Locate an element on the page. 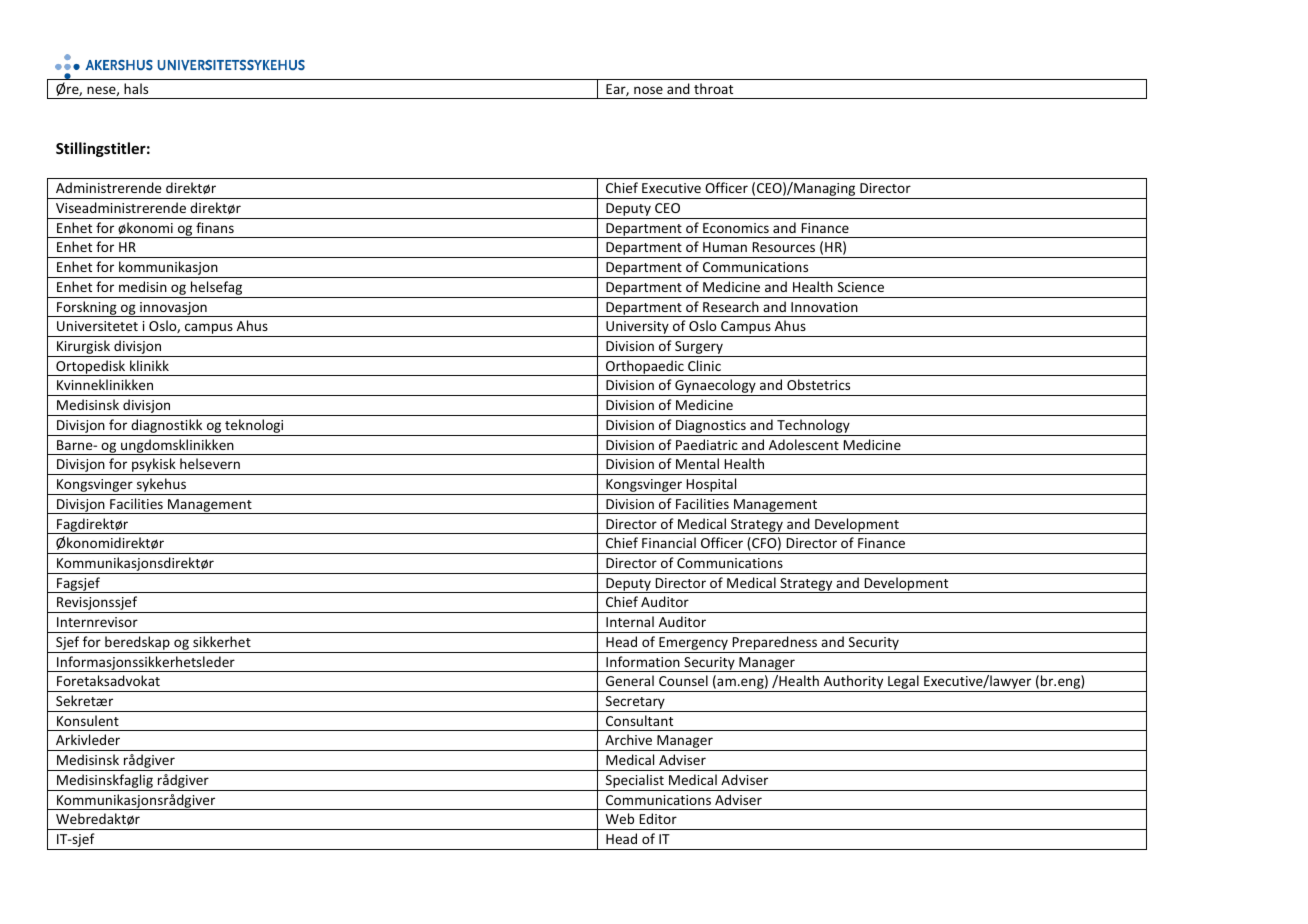 The height and width of the page is (924, 1308). Financial is located at coordinates (669, 542).
